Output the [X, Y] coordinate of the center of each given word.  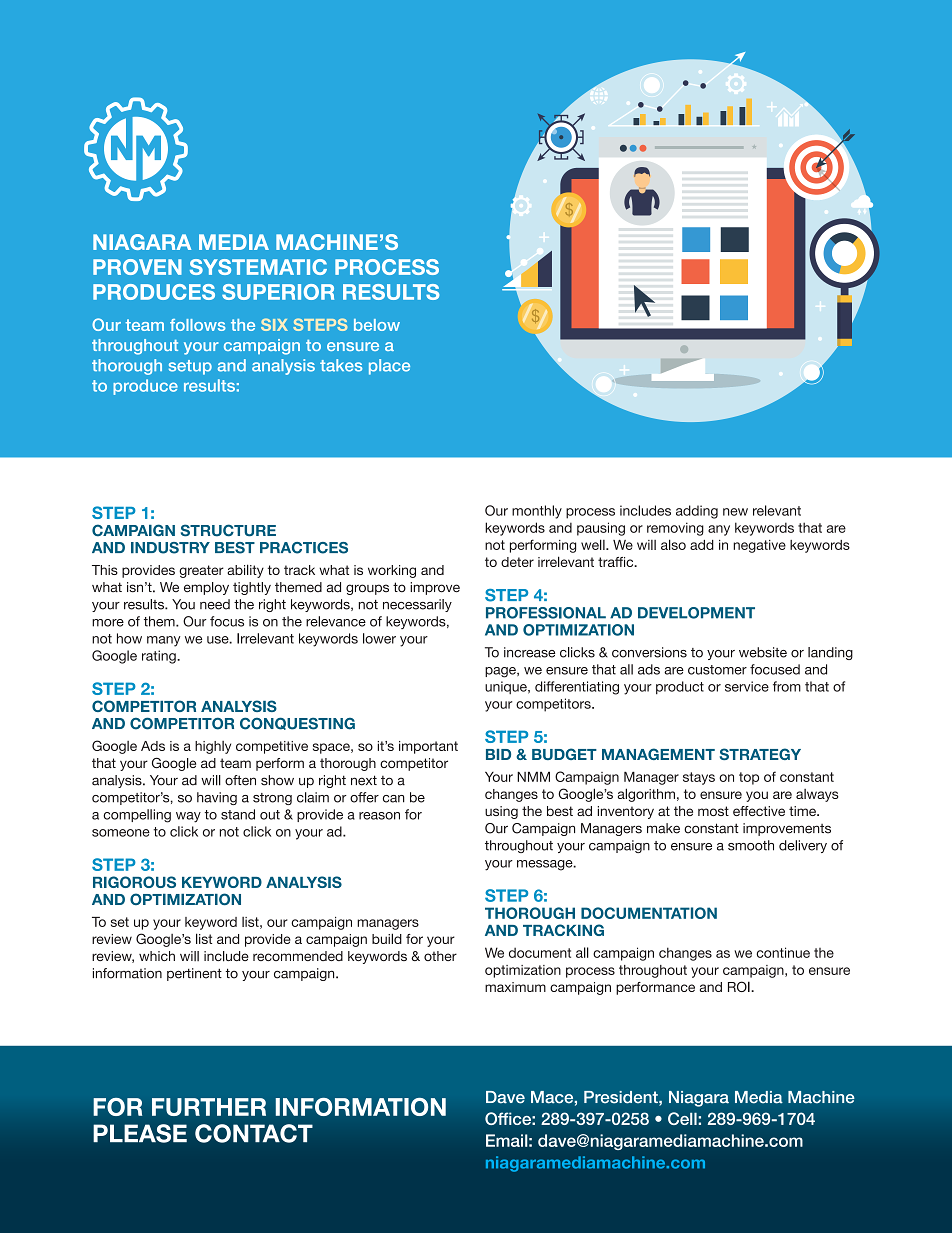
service [747, 686]
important [428, 747]
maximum [515, 987]
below [377, 325]
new [735, 512]
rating [160, 657]
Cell [683, 1118]
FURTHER [209, 1107]
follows [198, 325]
